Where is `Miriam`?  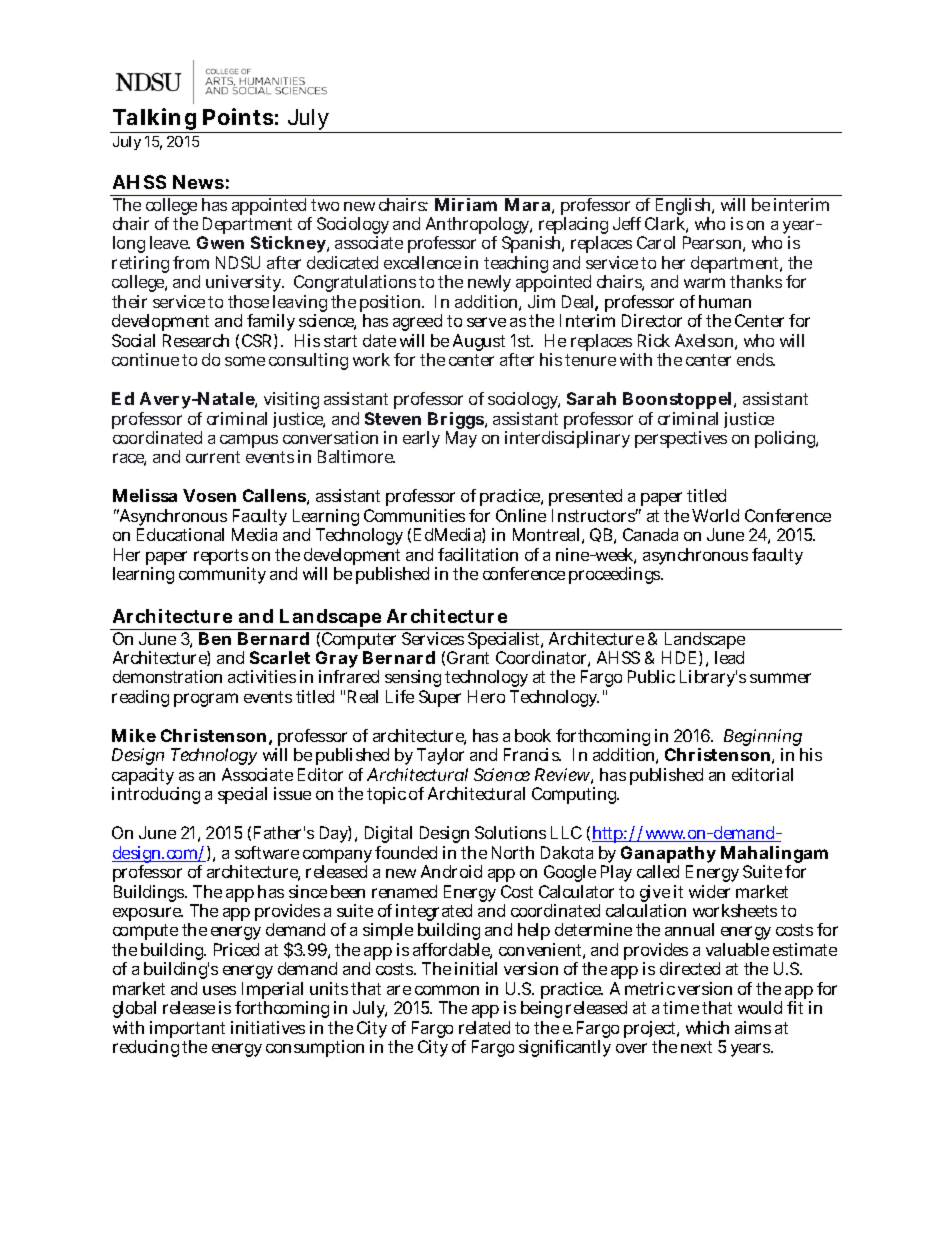
Miriam is located at coordinates (466, 204).
